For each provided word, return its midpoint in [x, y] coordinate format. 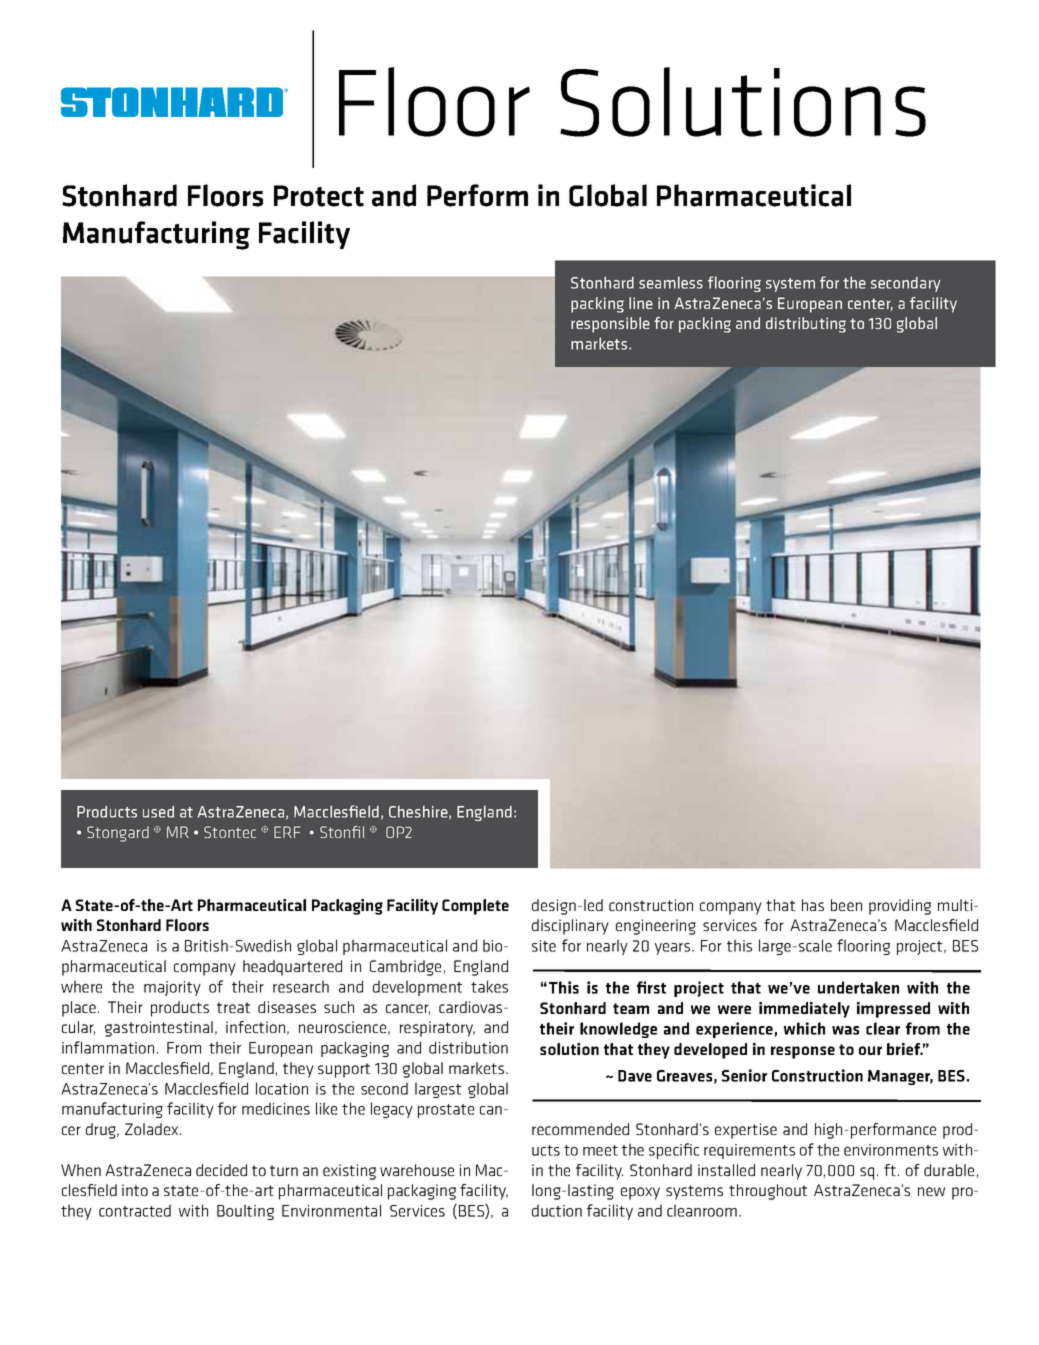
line [641, 303]
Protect [319, 196]
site [544, 946]
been [846, 905]
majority [172, 988]
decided [221, 1170]
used [158, 812]
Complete [475, 907]
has [813, 905]
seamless [671, 282]
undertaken [858, 987]
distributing [806, 325]
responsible [610, 325]
